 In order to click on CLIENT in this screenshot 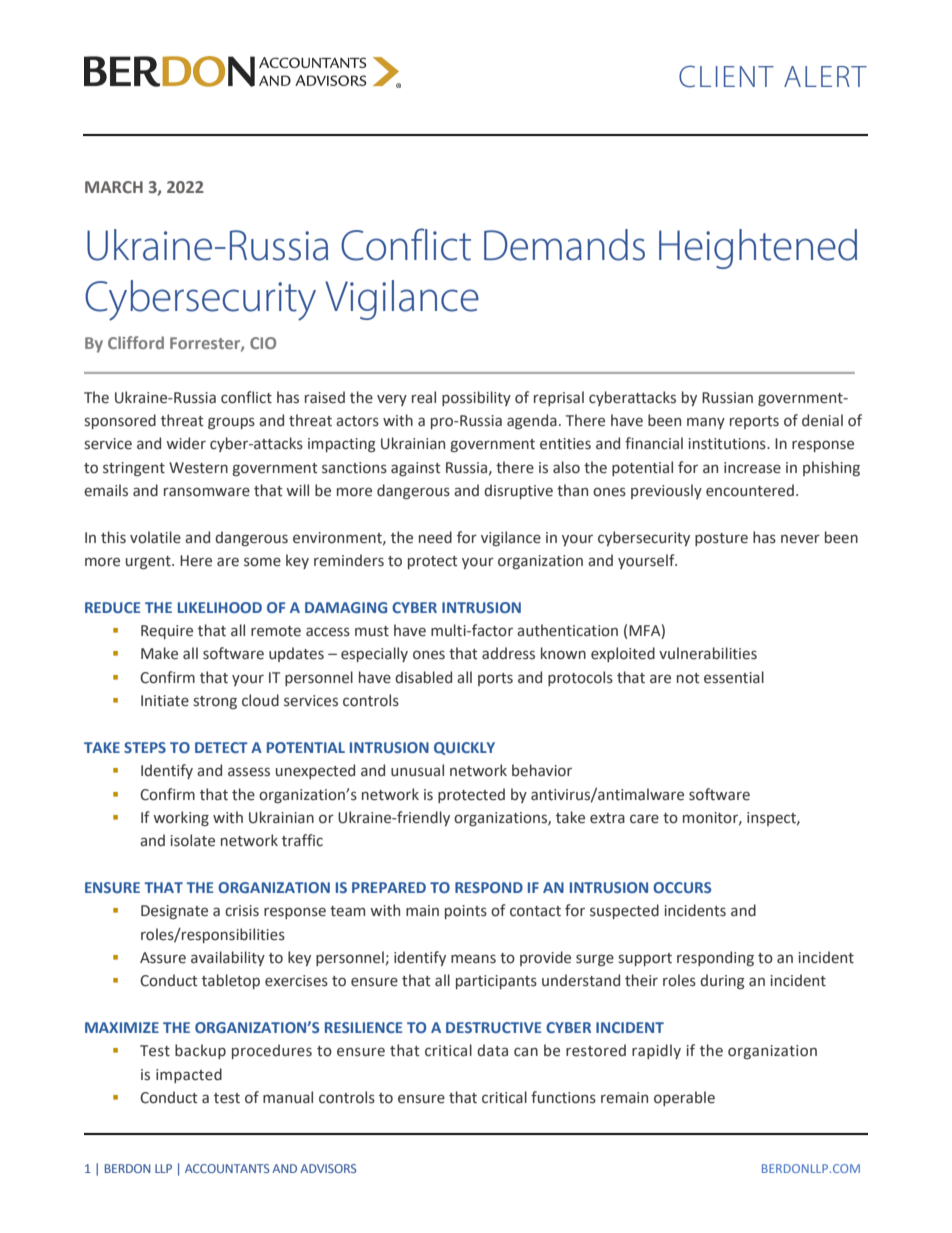, I will do `click(726, 76)`.
